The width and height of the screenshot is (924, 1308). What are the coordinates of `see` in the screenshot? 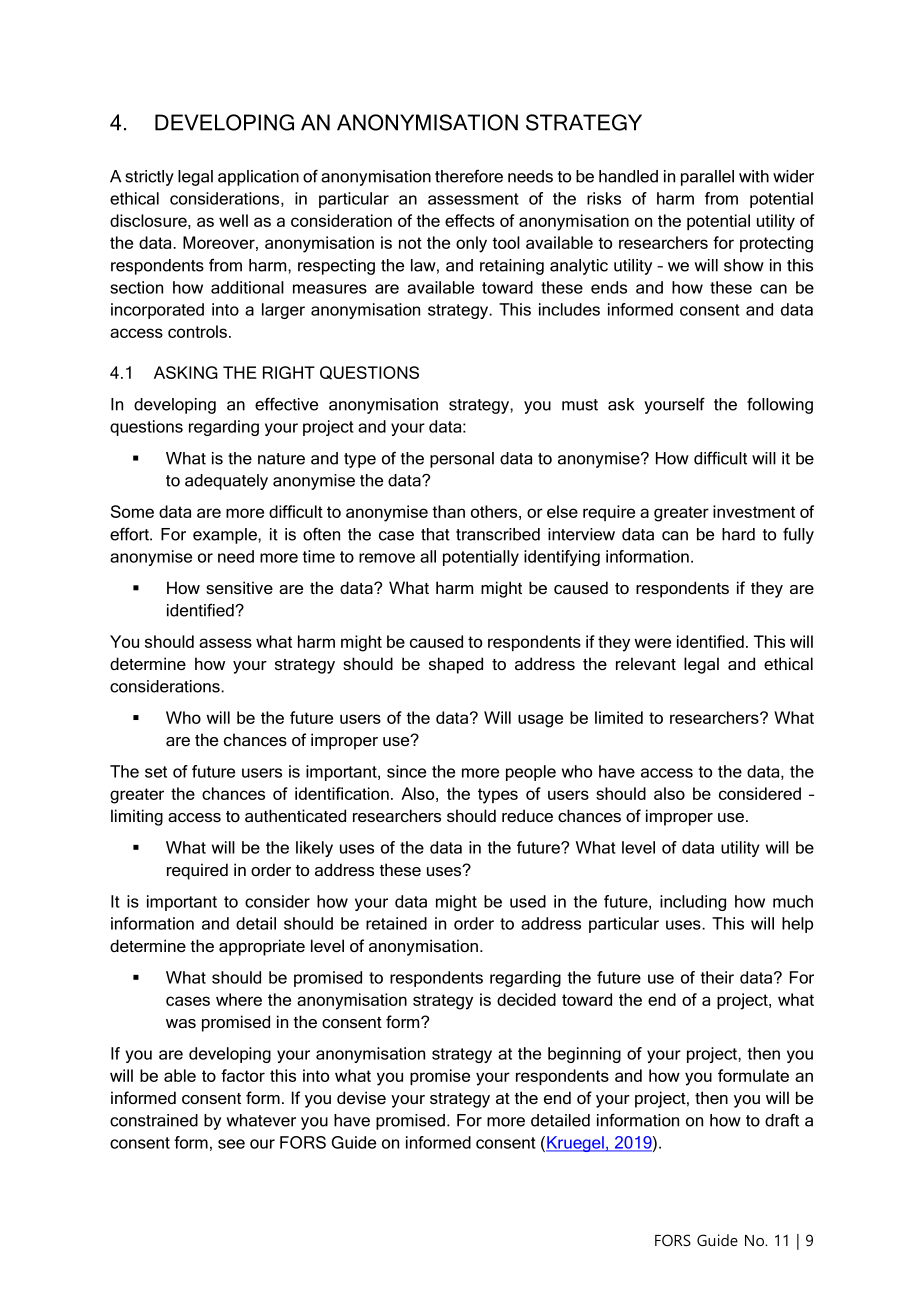 It's located at (231, 1144).
